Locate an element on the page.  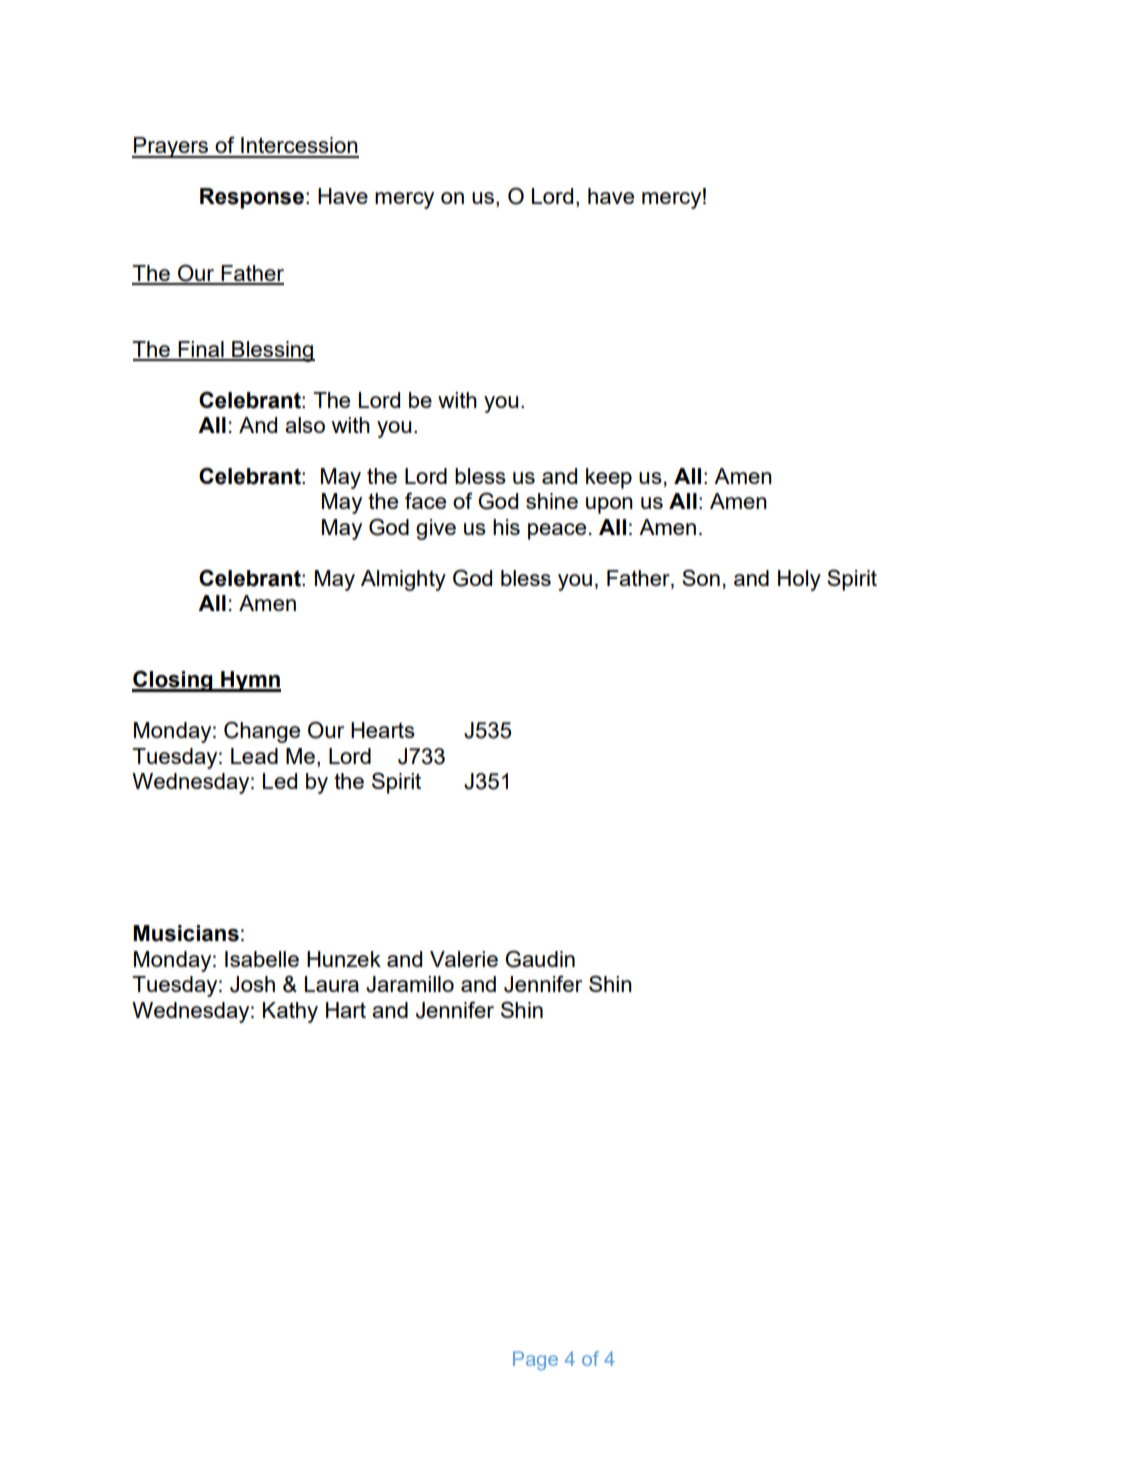
Valerie is located at coordinates (464, 959).
